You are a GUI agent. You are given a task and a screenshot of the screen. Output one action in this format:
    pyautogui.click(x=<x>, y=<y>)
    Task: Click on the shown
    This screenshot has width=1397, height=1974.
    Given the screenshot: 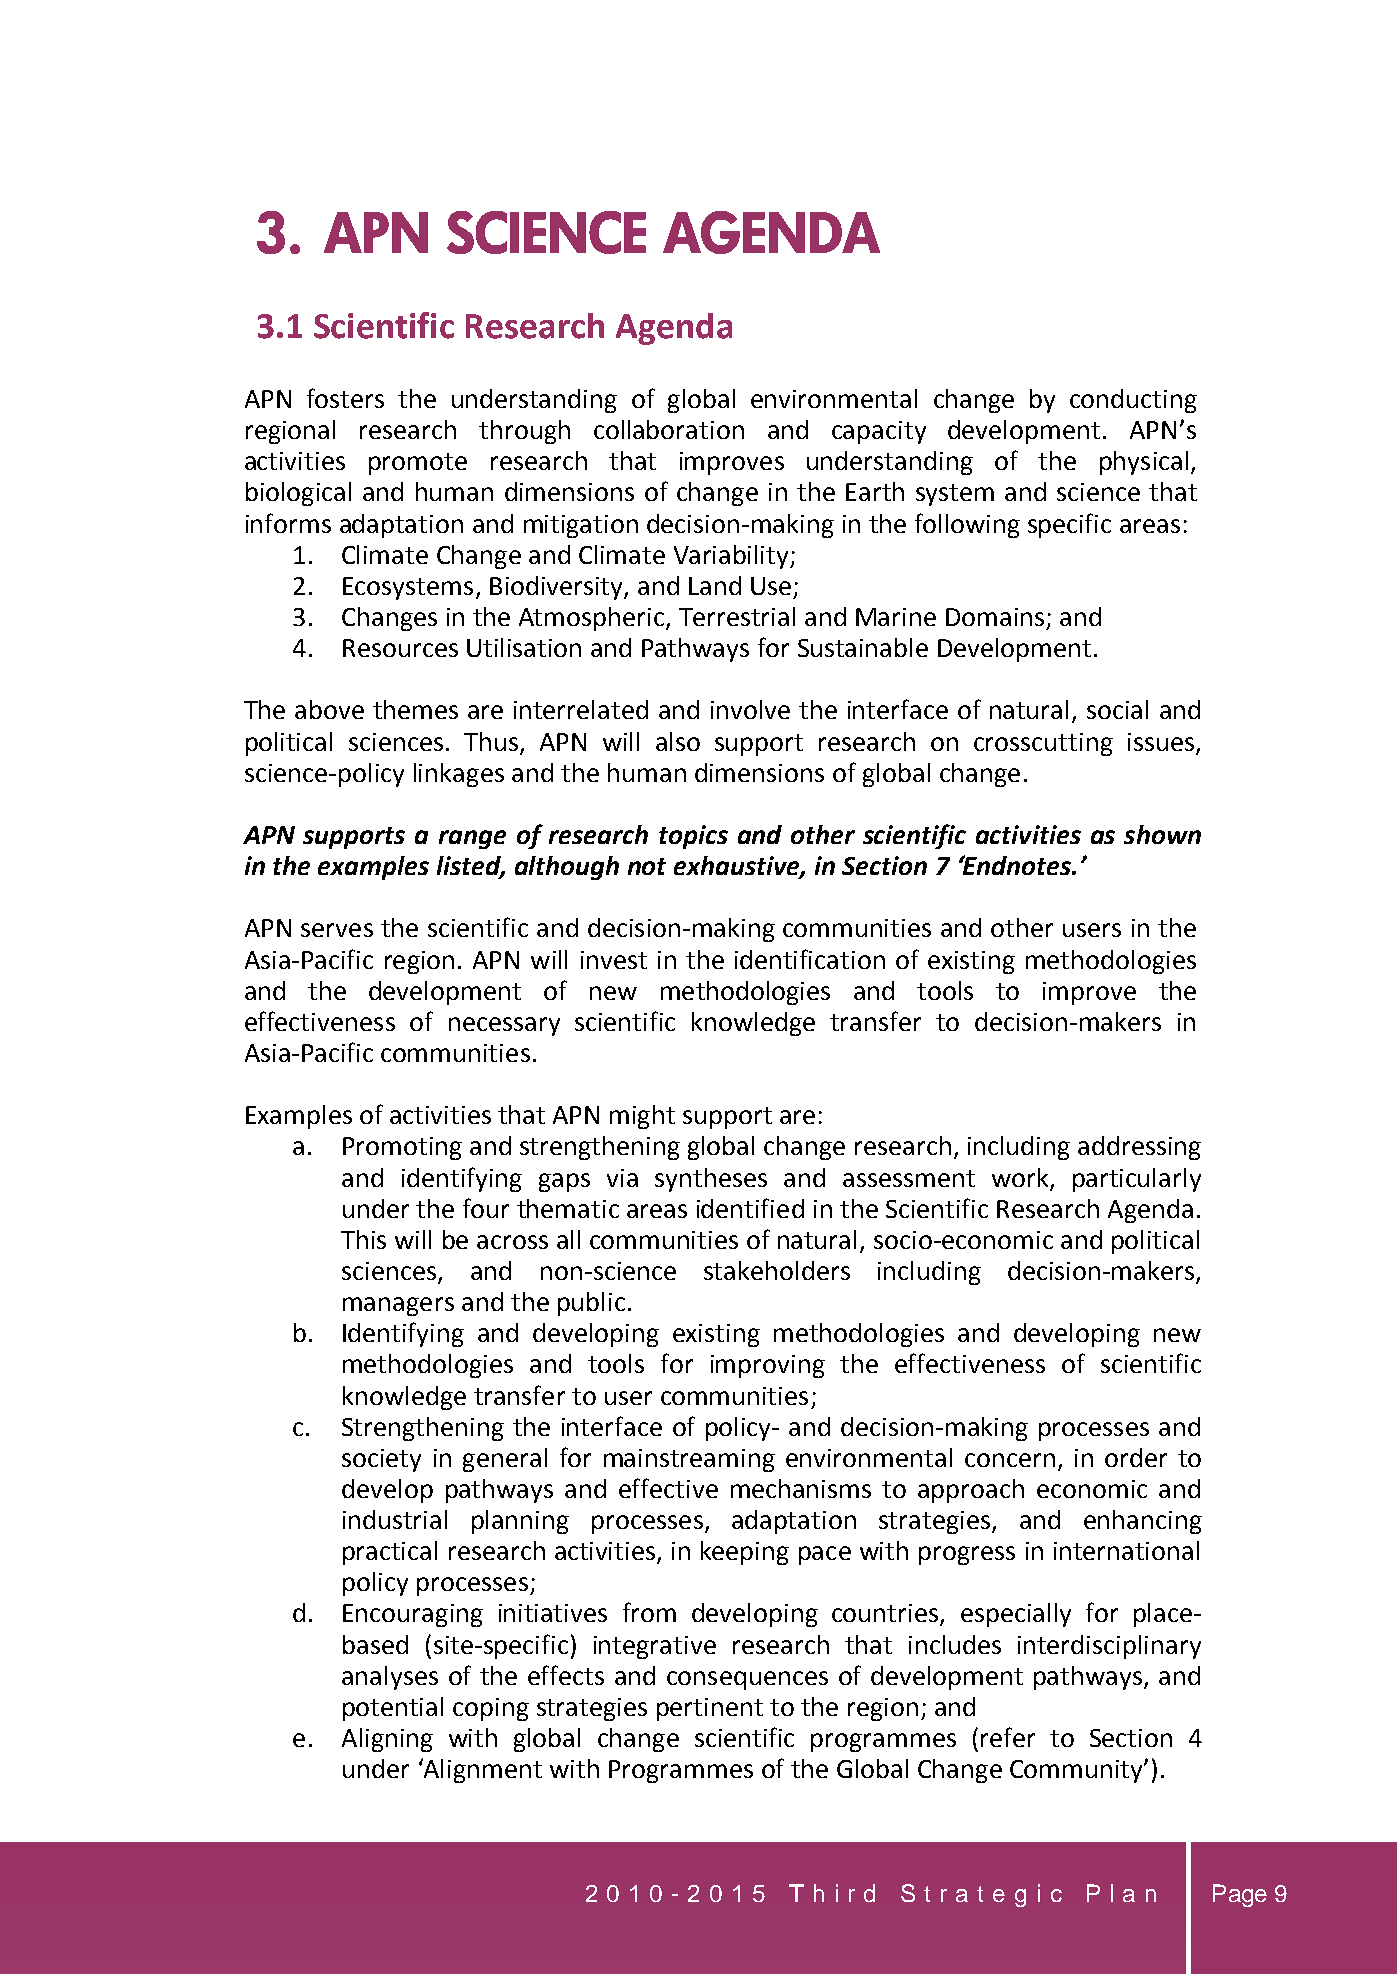 What is the action you would take?
    pyautogui.click(x=1162, y=834)
